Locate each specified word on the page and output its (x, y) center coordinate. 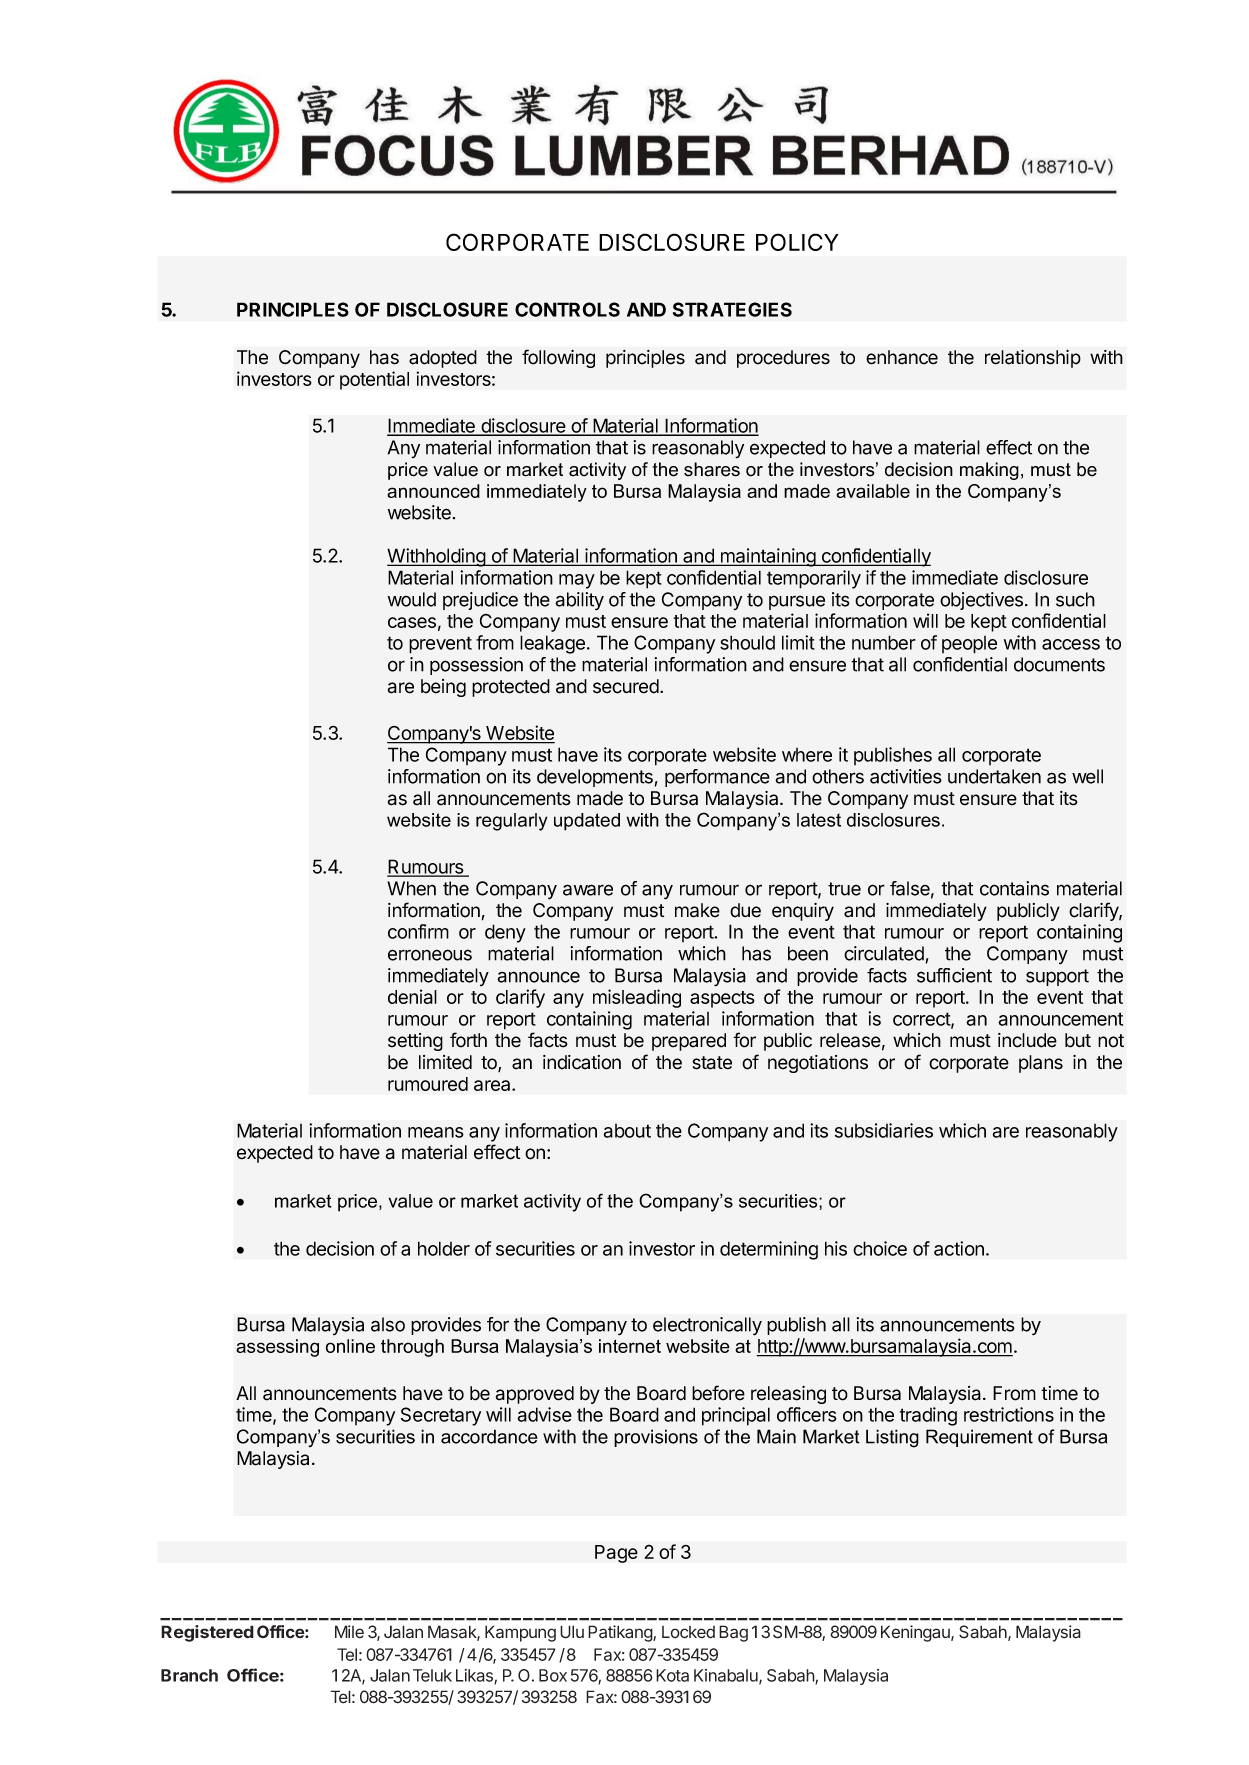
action (959, 1248)
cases (412, 622)
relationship (1033, 359)
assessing (277, 1348)
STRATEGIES (732, 309)
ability (579, 601)
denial (412, 996)
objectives (981, 601)
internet (630, 1346)
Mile (349, 1632)
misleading (637, 998)
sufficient (954, 975)
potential (374, 380)
